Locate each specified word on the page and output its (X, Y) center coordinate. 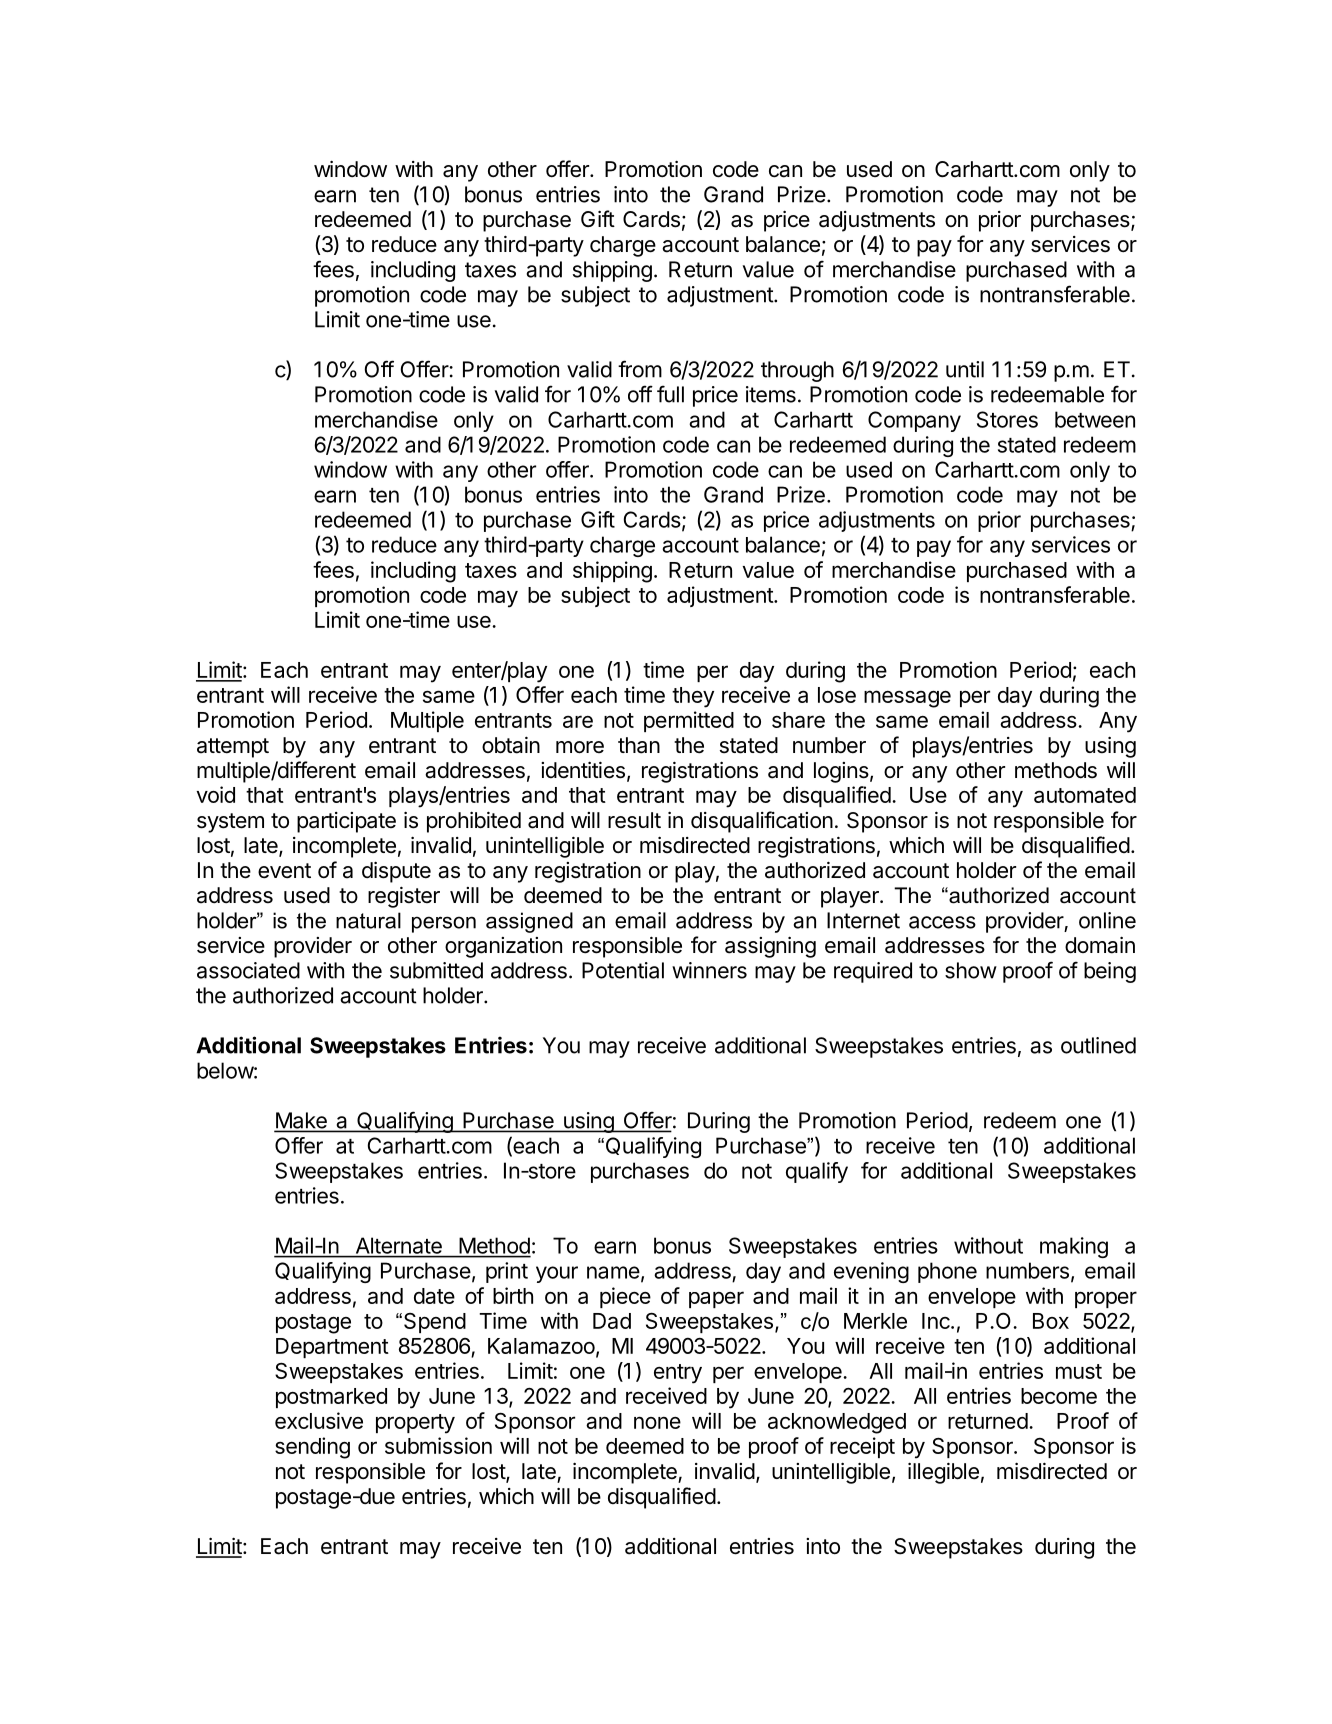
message (907, 699)
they (693, 697)
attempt (233, 748)
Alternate (399, 1246)
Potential (623, 970)
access (942, 922)
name (613, 1272)
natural (368, 920)
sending (312, 1448)
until (965, 369)
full (670, 394)
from (640, 369)
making (1074, 1247)
